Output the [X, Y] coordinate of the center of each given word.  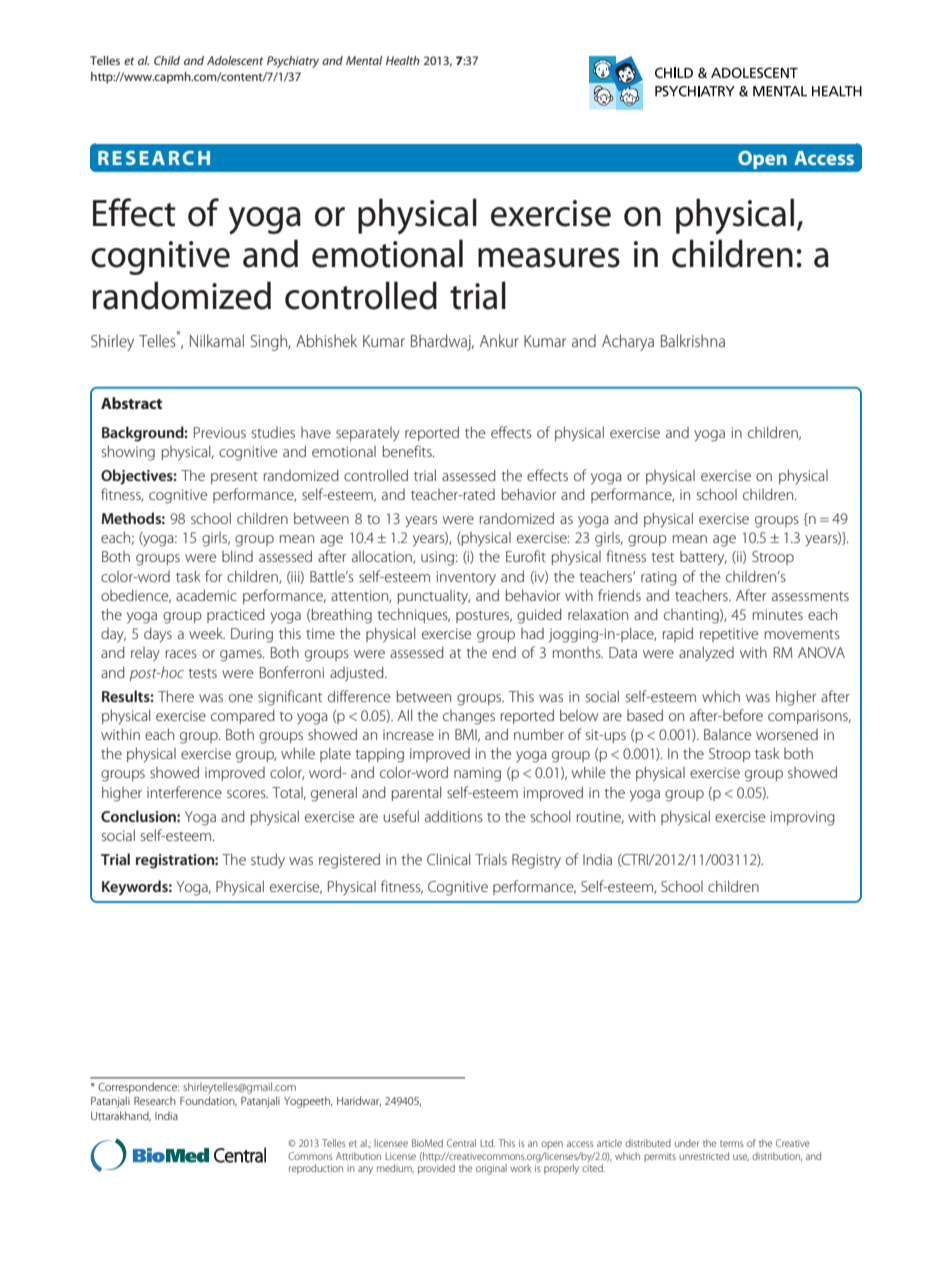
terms [731, 1144]
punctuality [434, 597]
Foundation [208, 1101]
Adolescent [235, 60]
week [207, 633]
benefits [408, 451]
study [268, 861]
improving [803, 818]
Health [403, 60]
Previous [220, 432]
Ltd [487, 1143]
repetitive [729, 635]
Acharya [628, 342]
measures [549, 258]
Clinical [448, 859]
